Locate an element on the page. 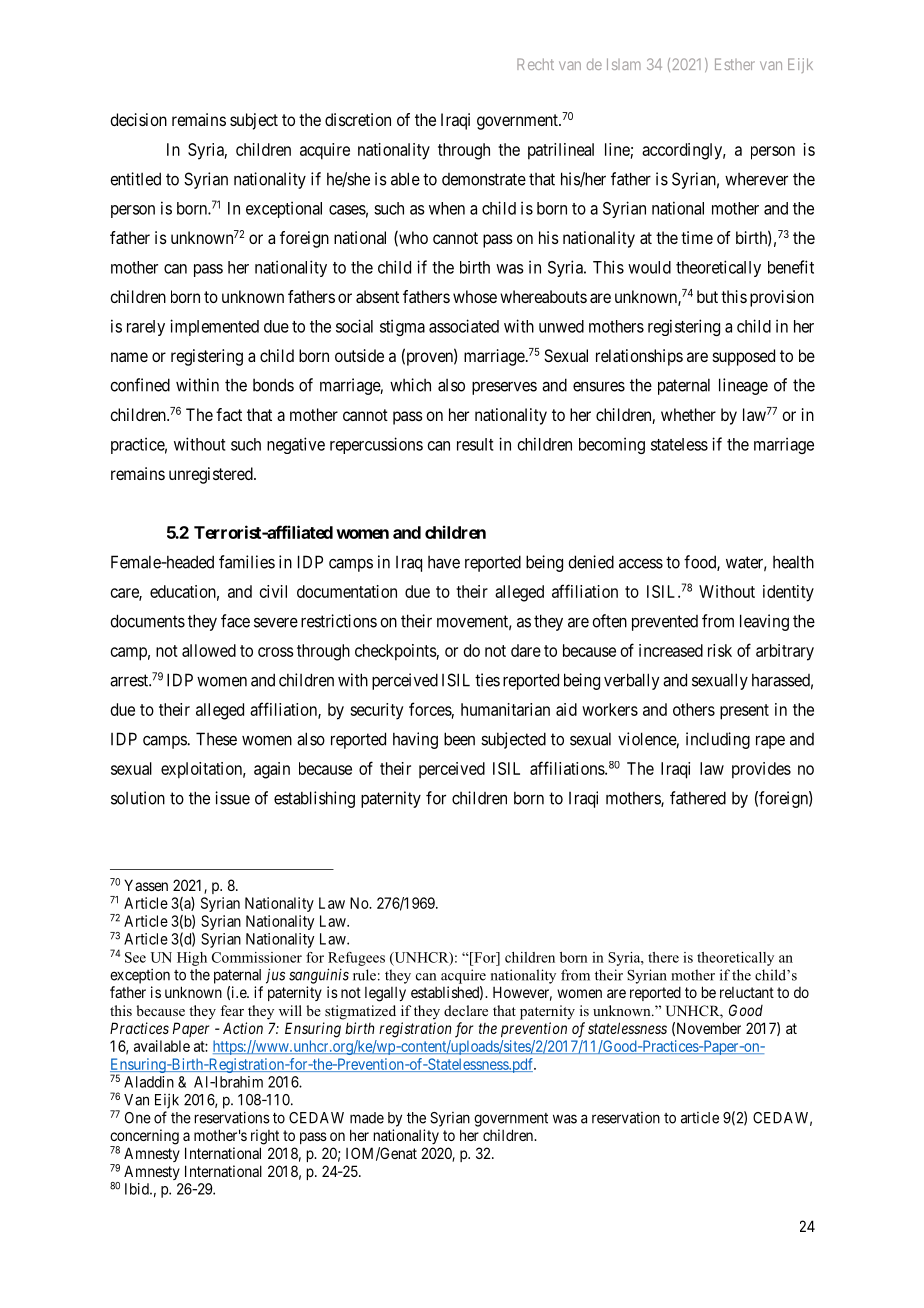 The height and width of the document is (1308, 924). been is located at coordinates (459, 739).
